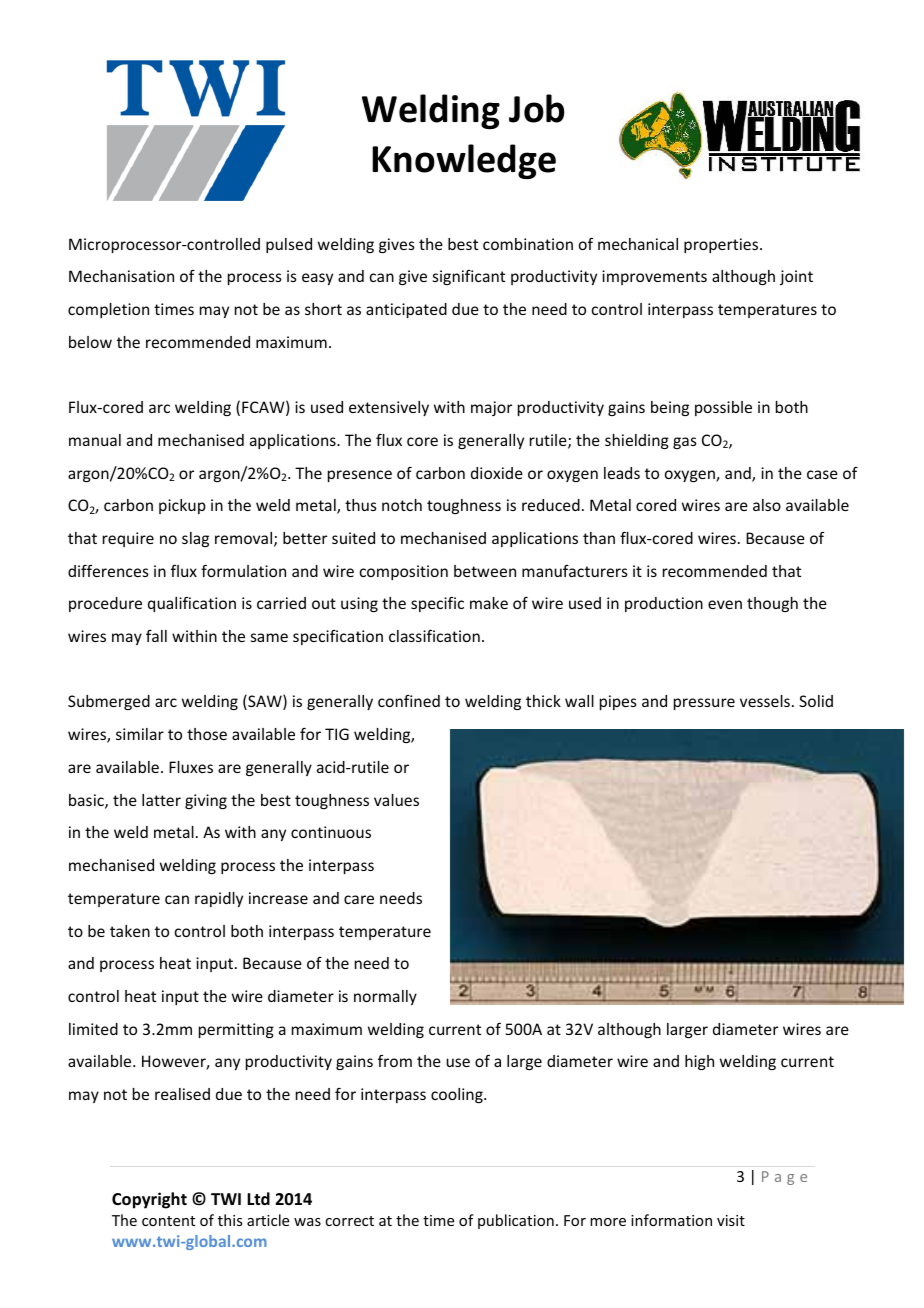 This screenshot has width=924, height=1308. I want to click on properties, so click(722, 245).
